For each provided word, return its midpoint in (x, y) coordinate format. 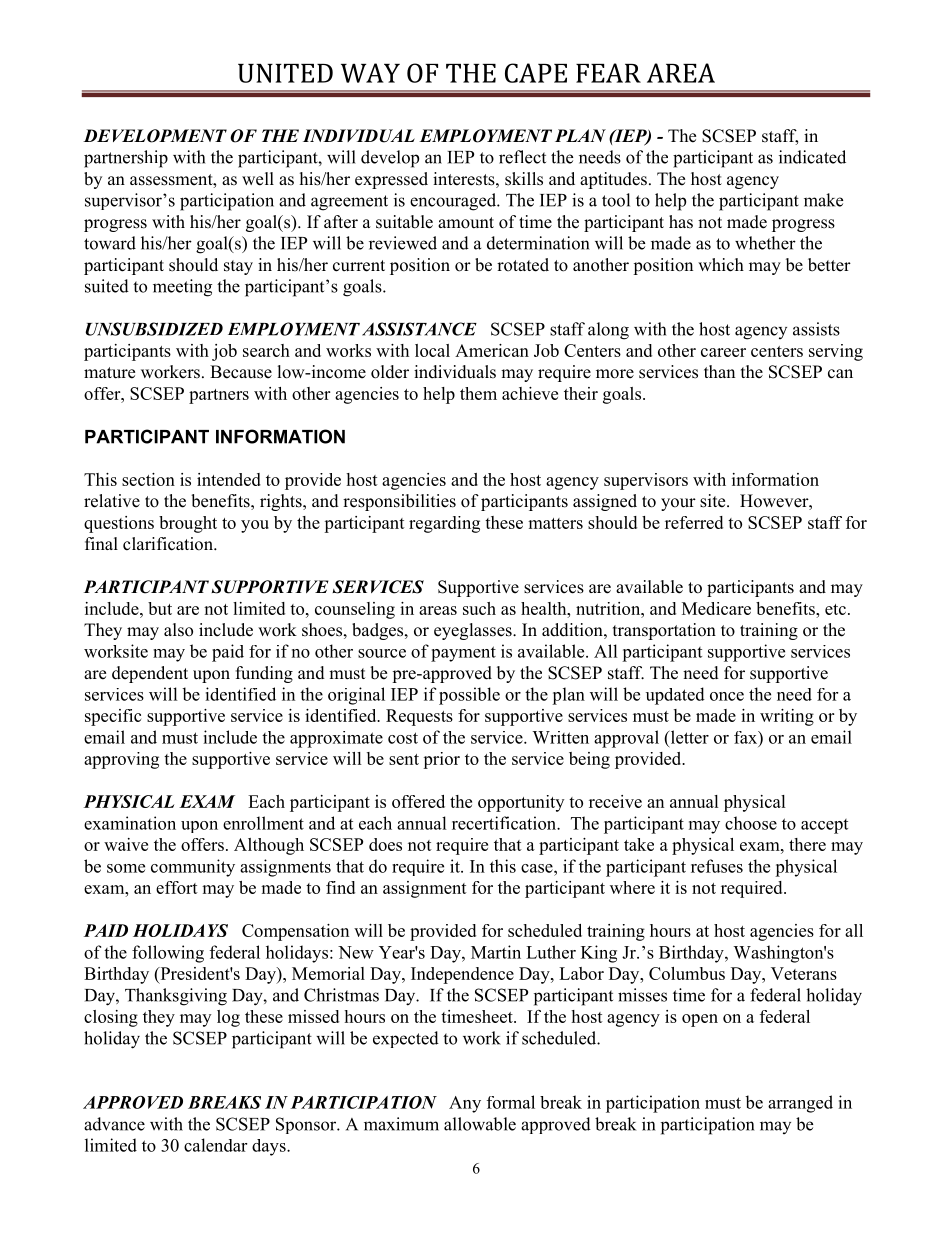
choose (751, 823)
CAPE (536, 73)
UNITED (285, 73)
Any (465, 1104)
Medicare (716, 608)
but (160, 608)
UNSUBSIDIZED (154, 329)
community (193, 868)
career (723, 352)
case (538, 868)
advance (114, 1124)
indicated (812, 157)
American (492, 350)
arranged (800, 1104)
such (479, 608)
